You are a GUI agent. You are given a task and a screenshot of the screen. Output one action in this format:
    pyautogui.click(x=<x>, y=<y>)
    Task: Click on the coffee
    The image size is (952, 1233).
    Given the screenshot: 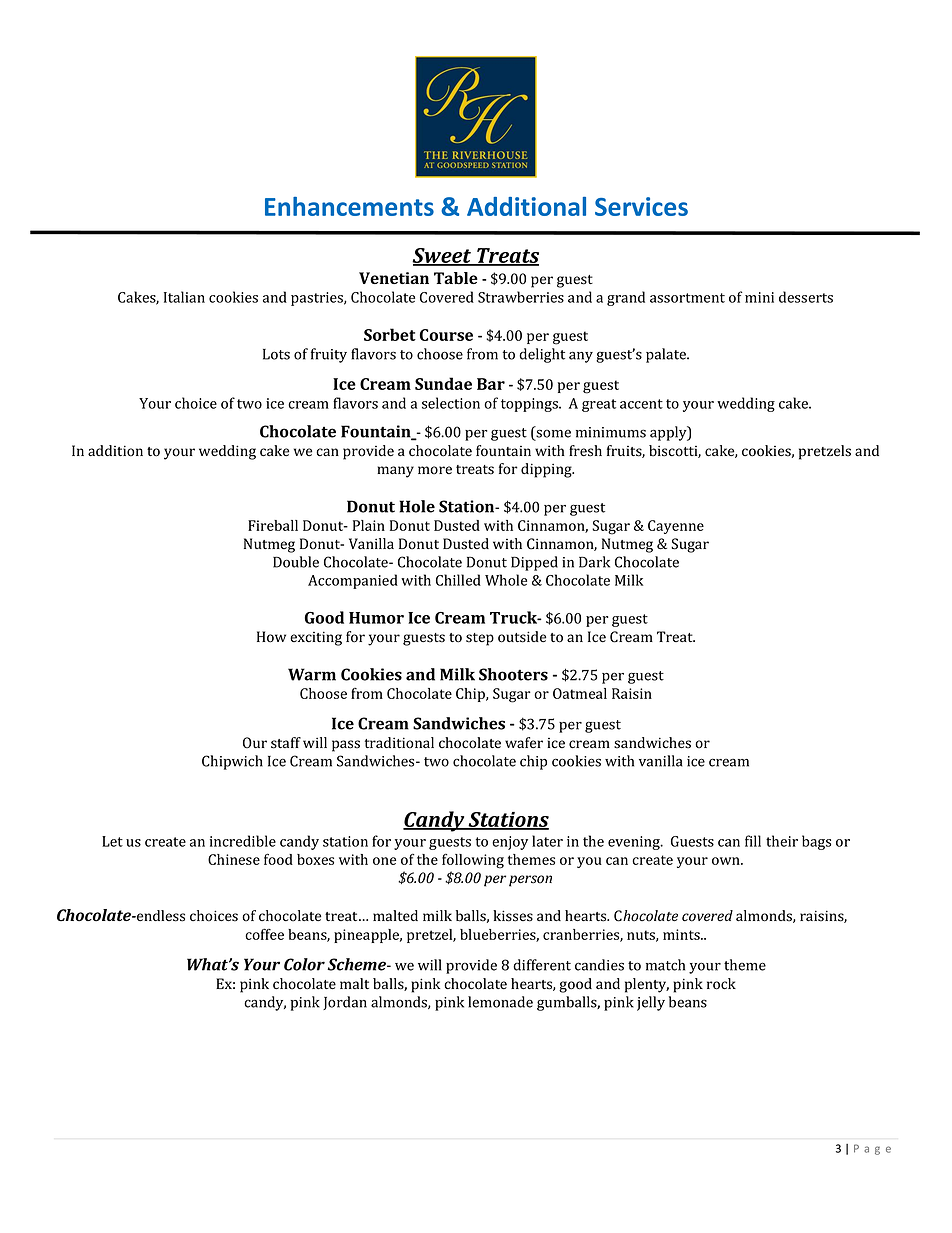 What is the action you would take?
    pyautogui.click(x=264, y=934)
